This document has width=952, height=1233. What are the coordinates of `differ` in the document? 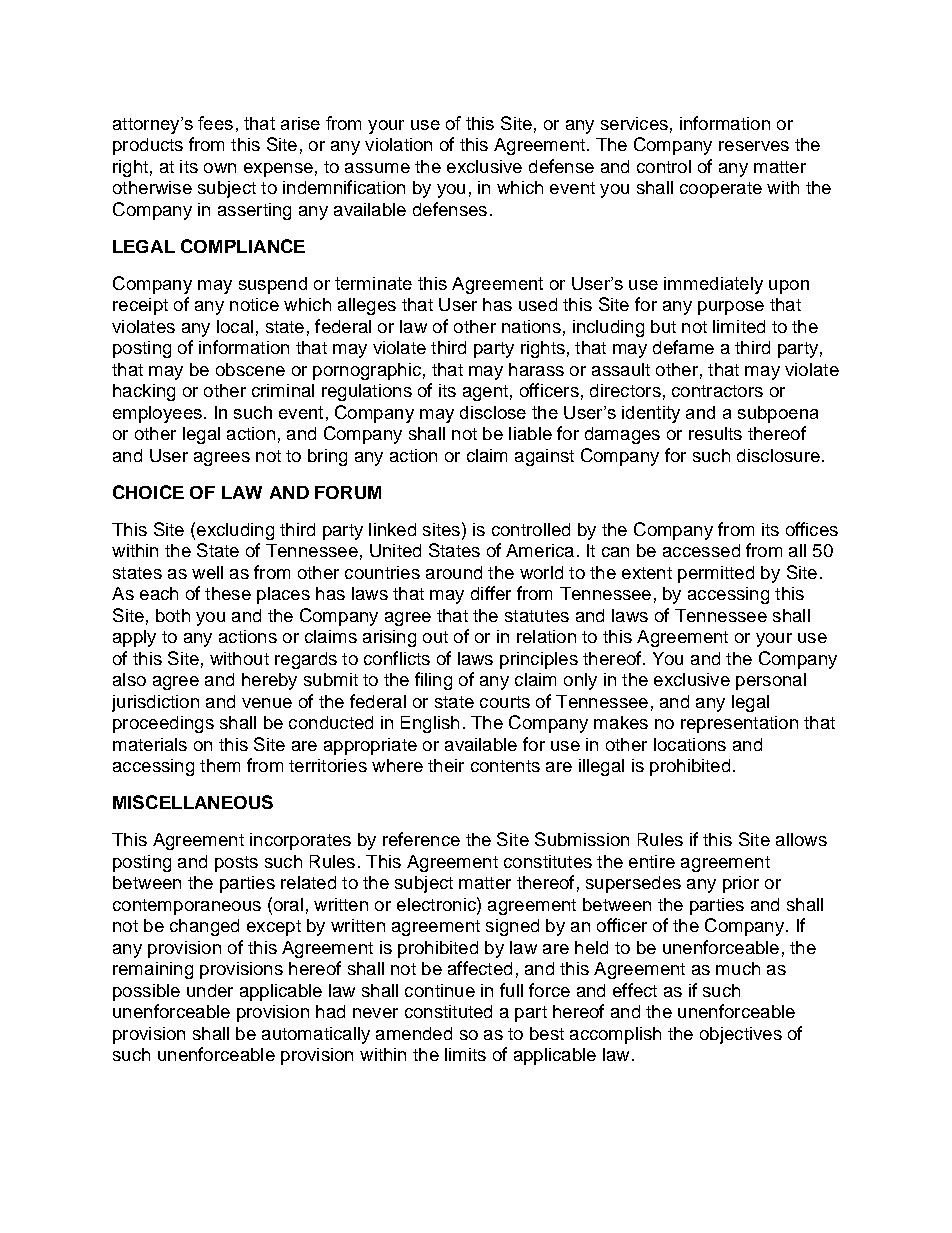 It's located at (491, 593).
